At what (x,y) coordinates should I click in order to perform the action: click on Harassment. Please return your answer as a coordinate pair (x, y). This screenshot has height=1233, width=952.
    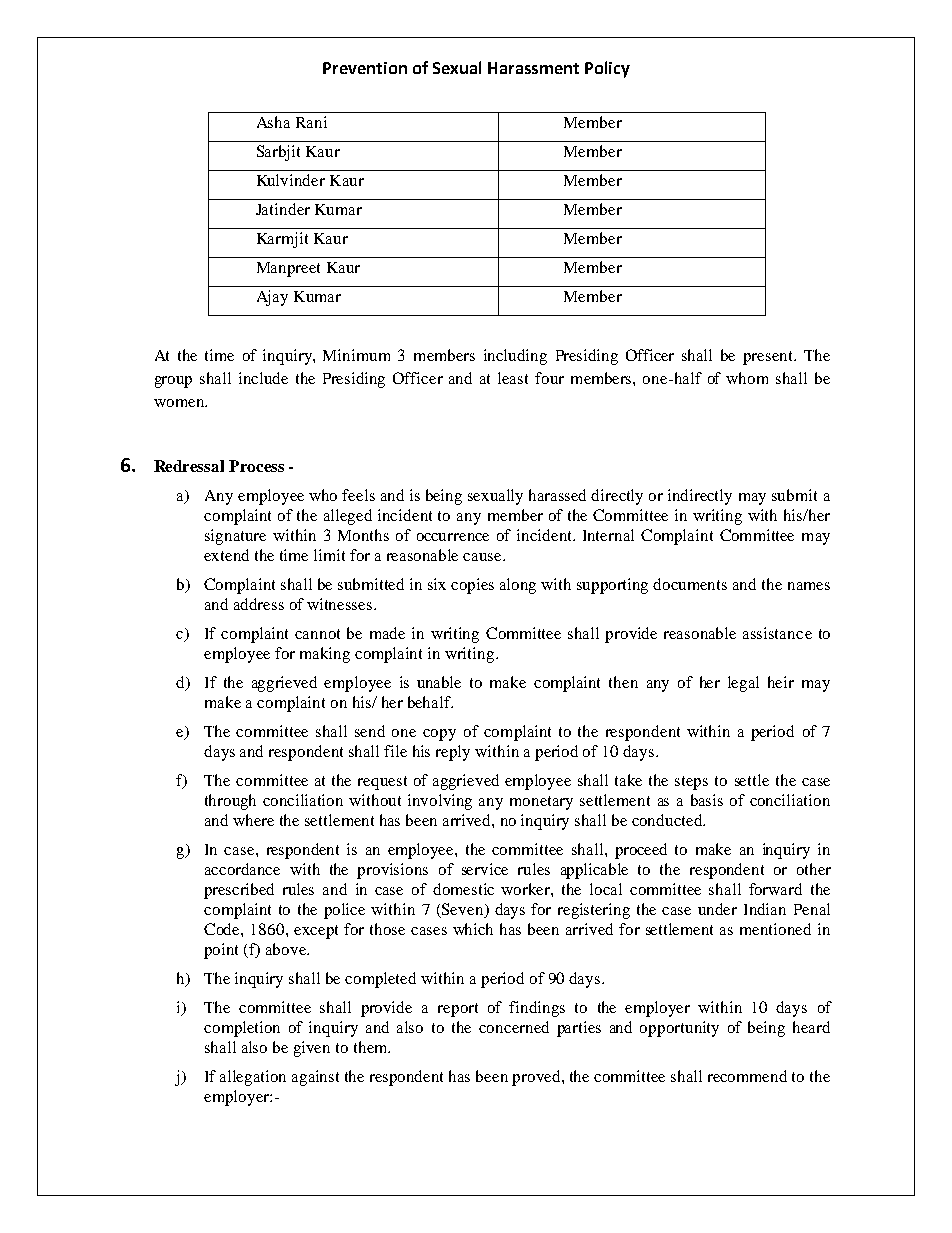
    Looking at the image, I should click on (533, 68).
